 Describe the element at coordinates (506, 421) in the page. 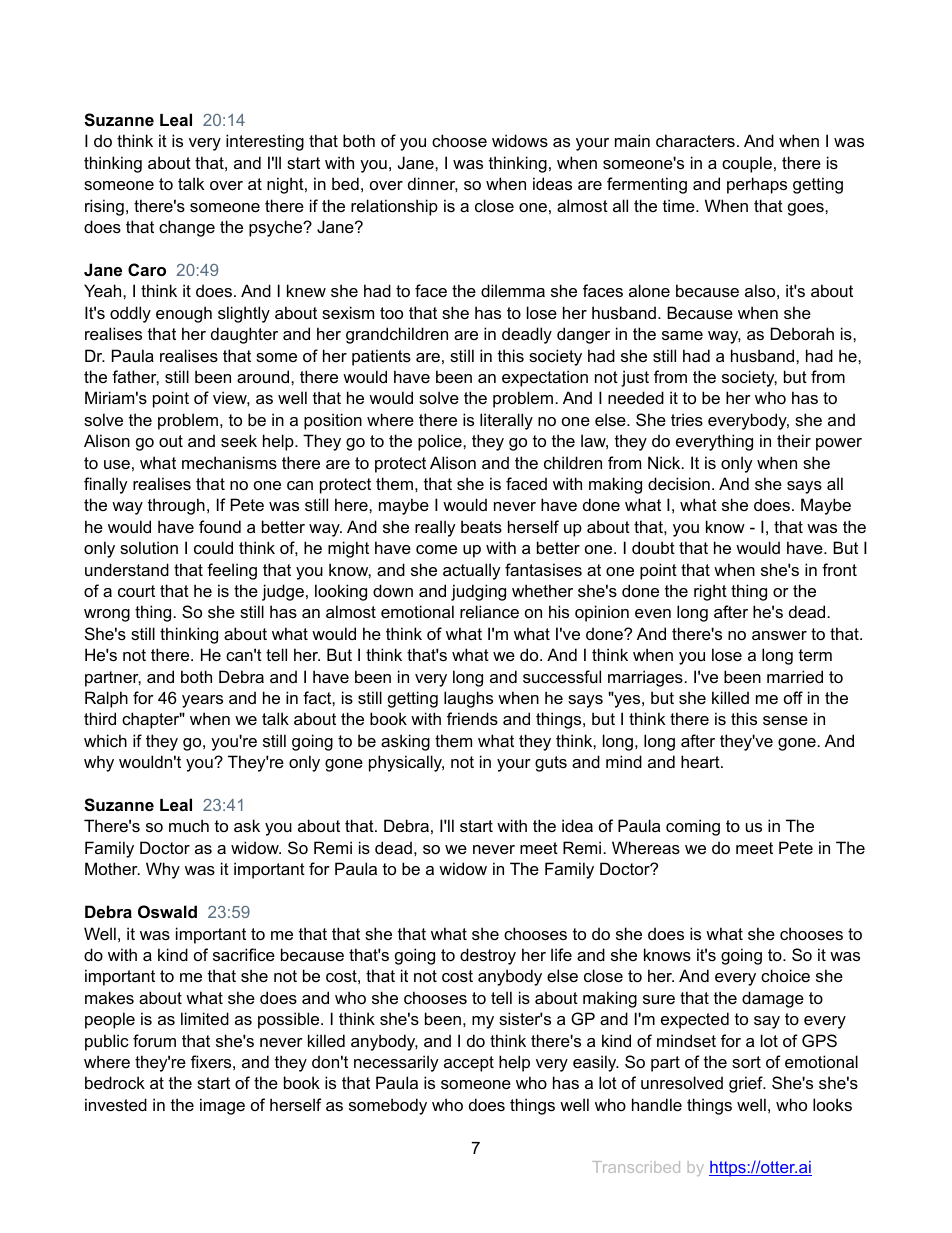

I see `literally` at that location.
